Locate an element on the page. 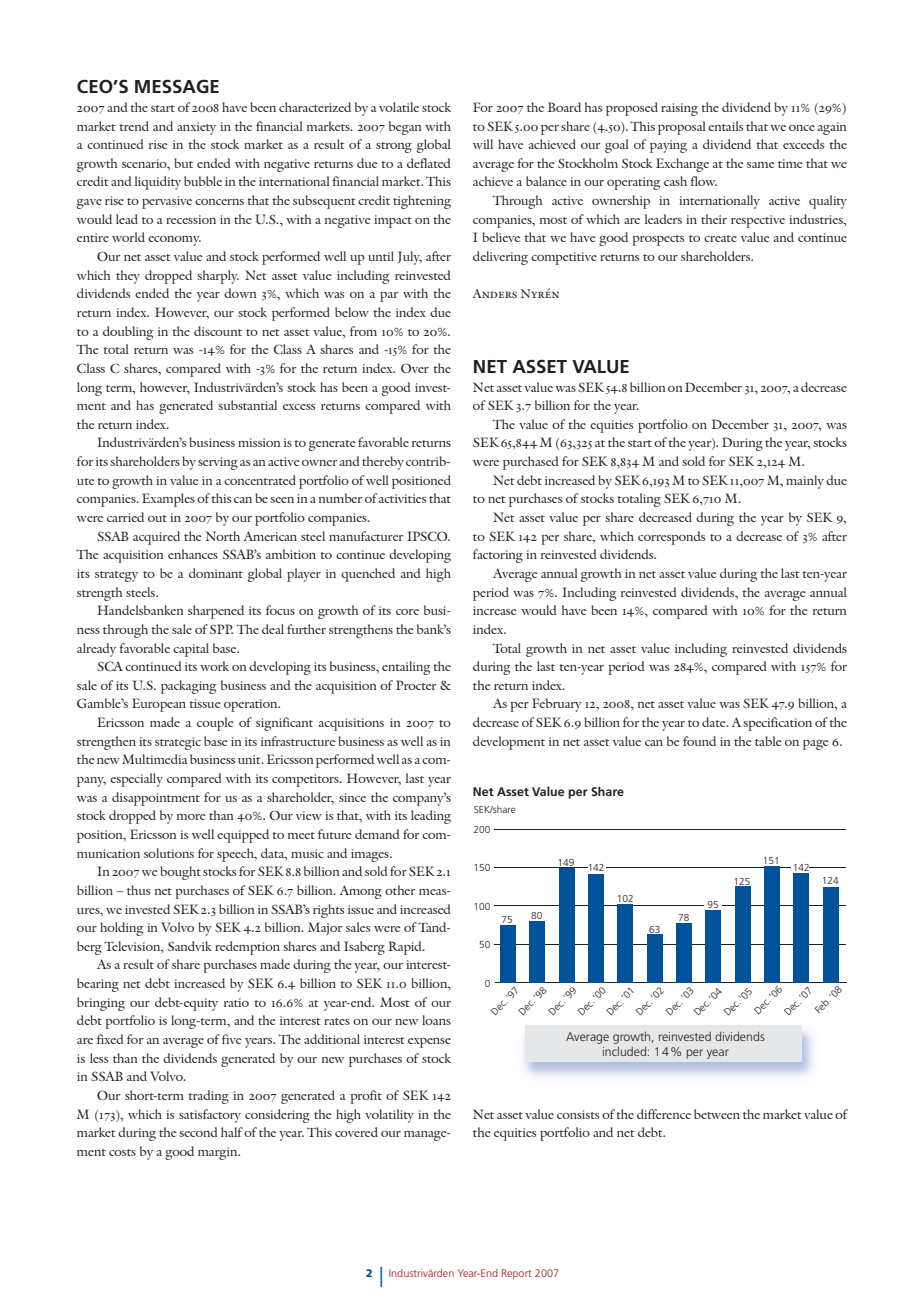 The height and width of the image is (1308, 924). margin is located at coordinates (219, 1153).
